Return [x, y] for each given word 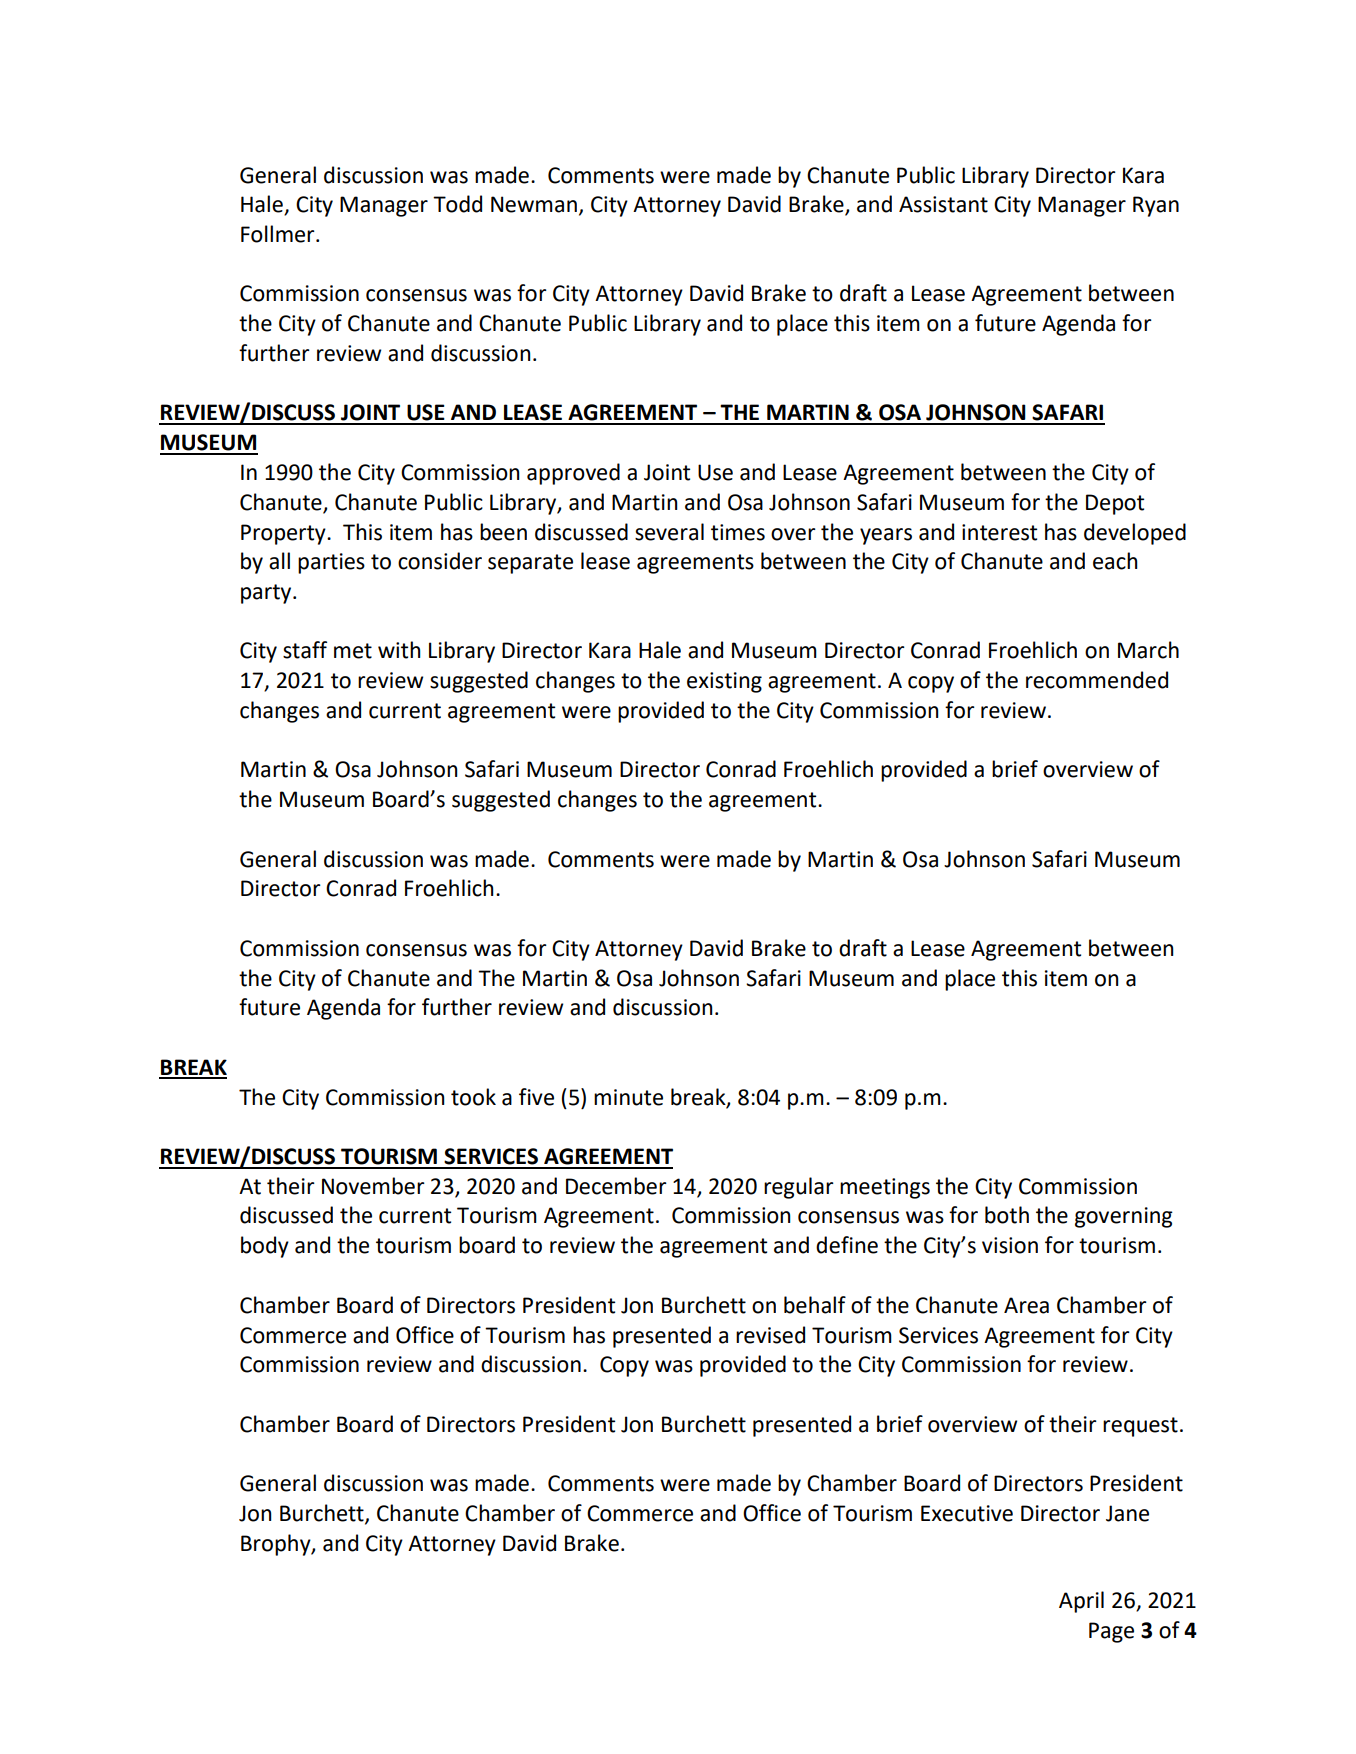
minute [628, 1097]
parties [331, 563]
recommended [1097, 680]
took [473, 1097]
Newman [534, 204]
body [265, 1247]
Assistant [943, 204]
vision [1010, 1245]
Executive [967, 1513]
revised [770, 1335]
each [1115, 561]
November [373, 1186]
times [738, 532]
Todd [457, 204]
